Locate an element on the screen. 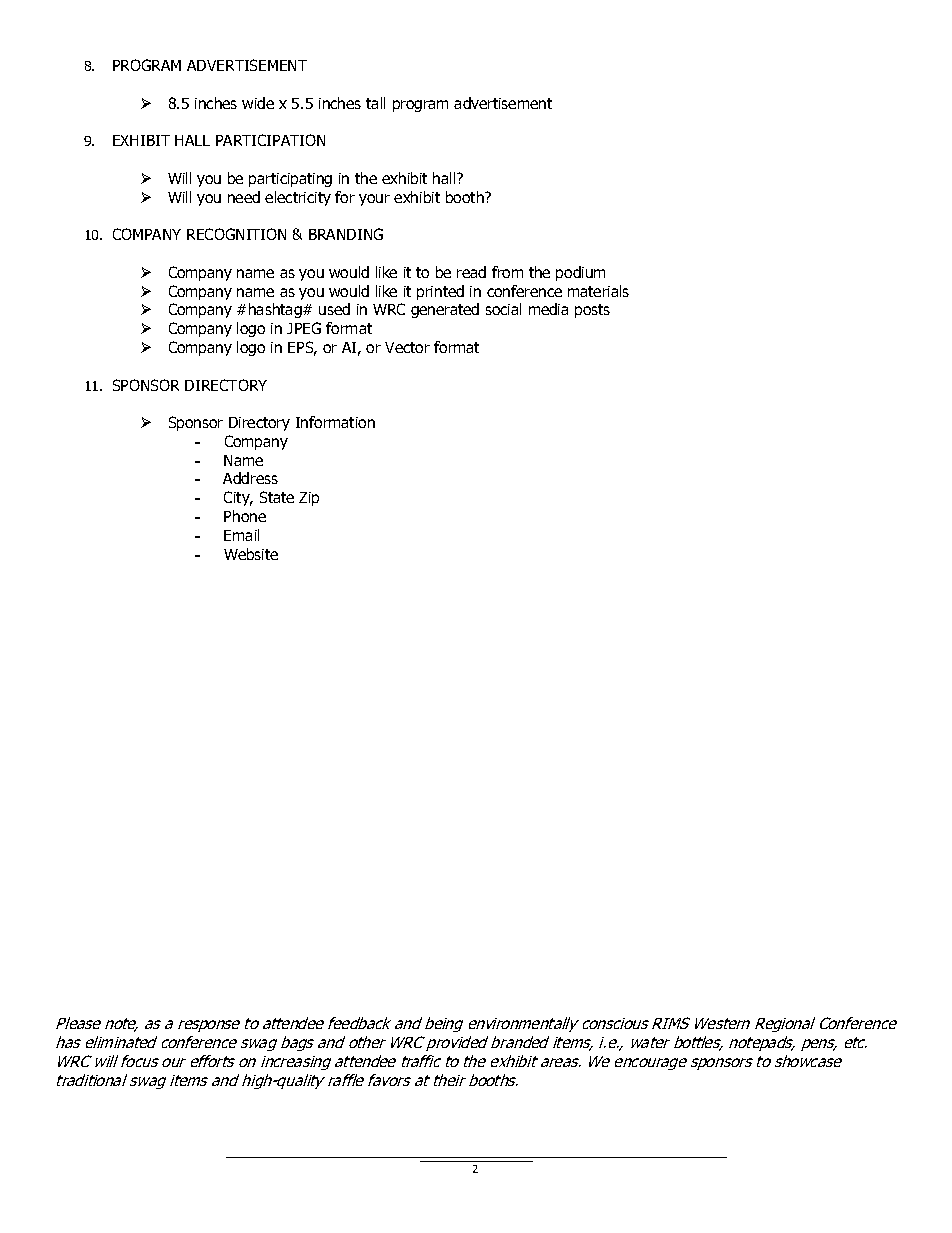 The image size is (952, 1233). State is located at coordinates (277, 497).
